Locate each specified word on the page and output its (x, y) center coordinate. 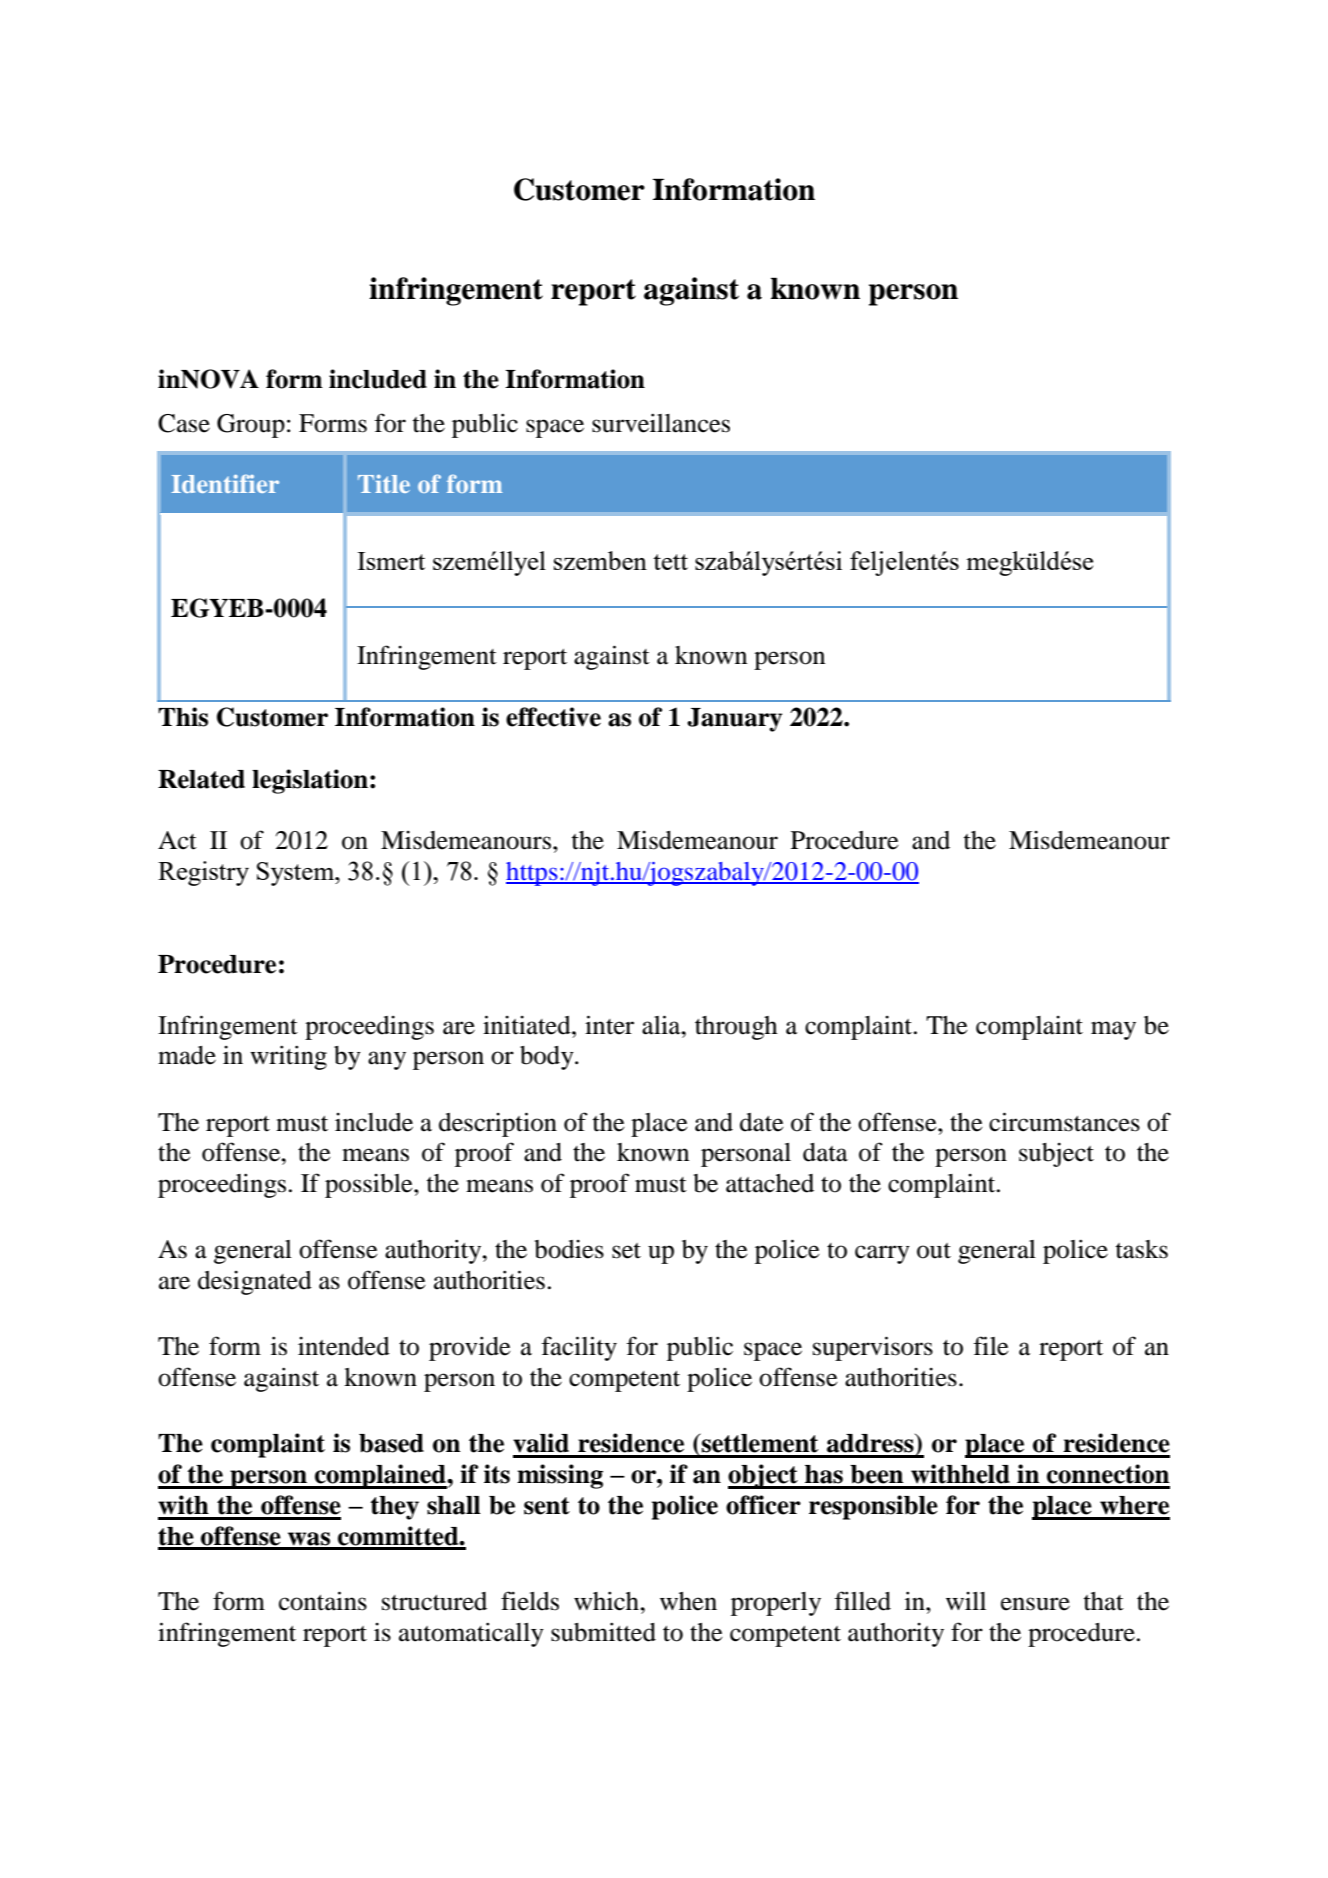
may (1113, 1030)
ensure (1035, 1604)
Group (251, 426)
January (734, 720)
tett (670, 562)
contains (323, 1601)
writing (288, 1057)
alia (662, 1025)
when (688, 1601)
